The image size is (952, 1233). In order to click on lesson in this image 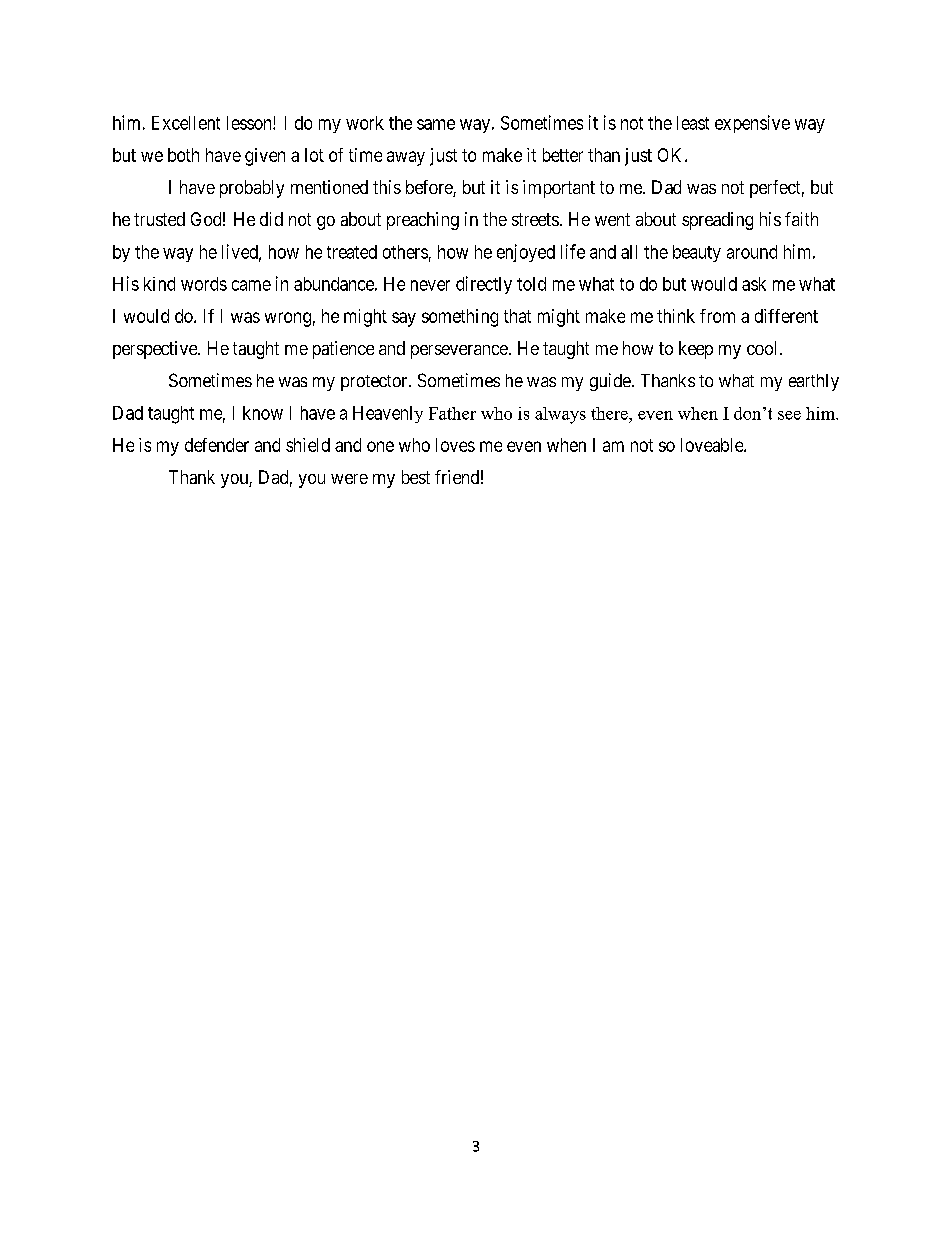, I will do `click(250, 123)`.
